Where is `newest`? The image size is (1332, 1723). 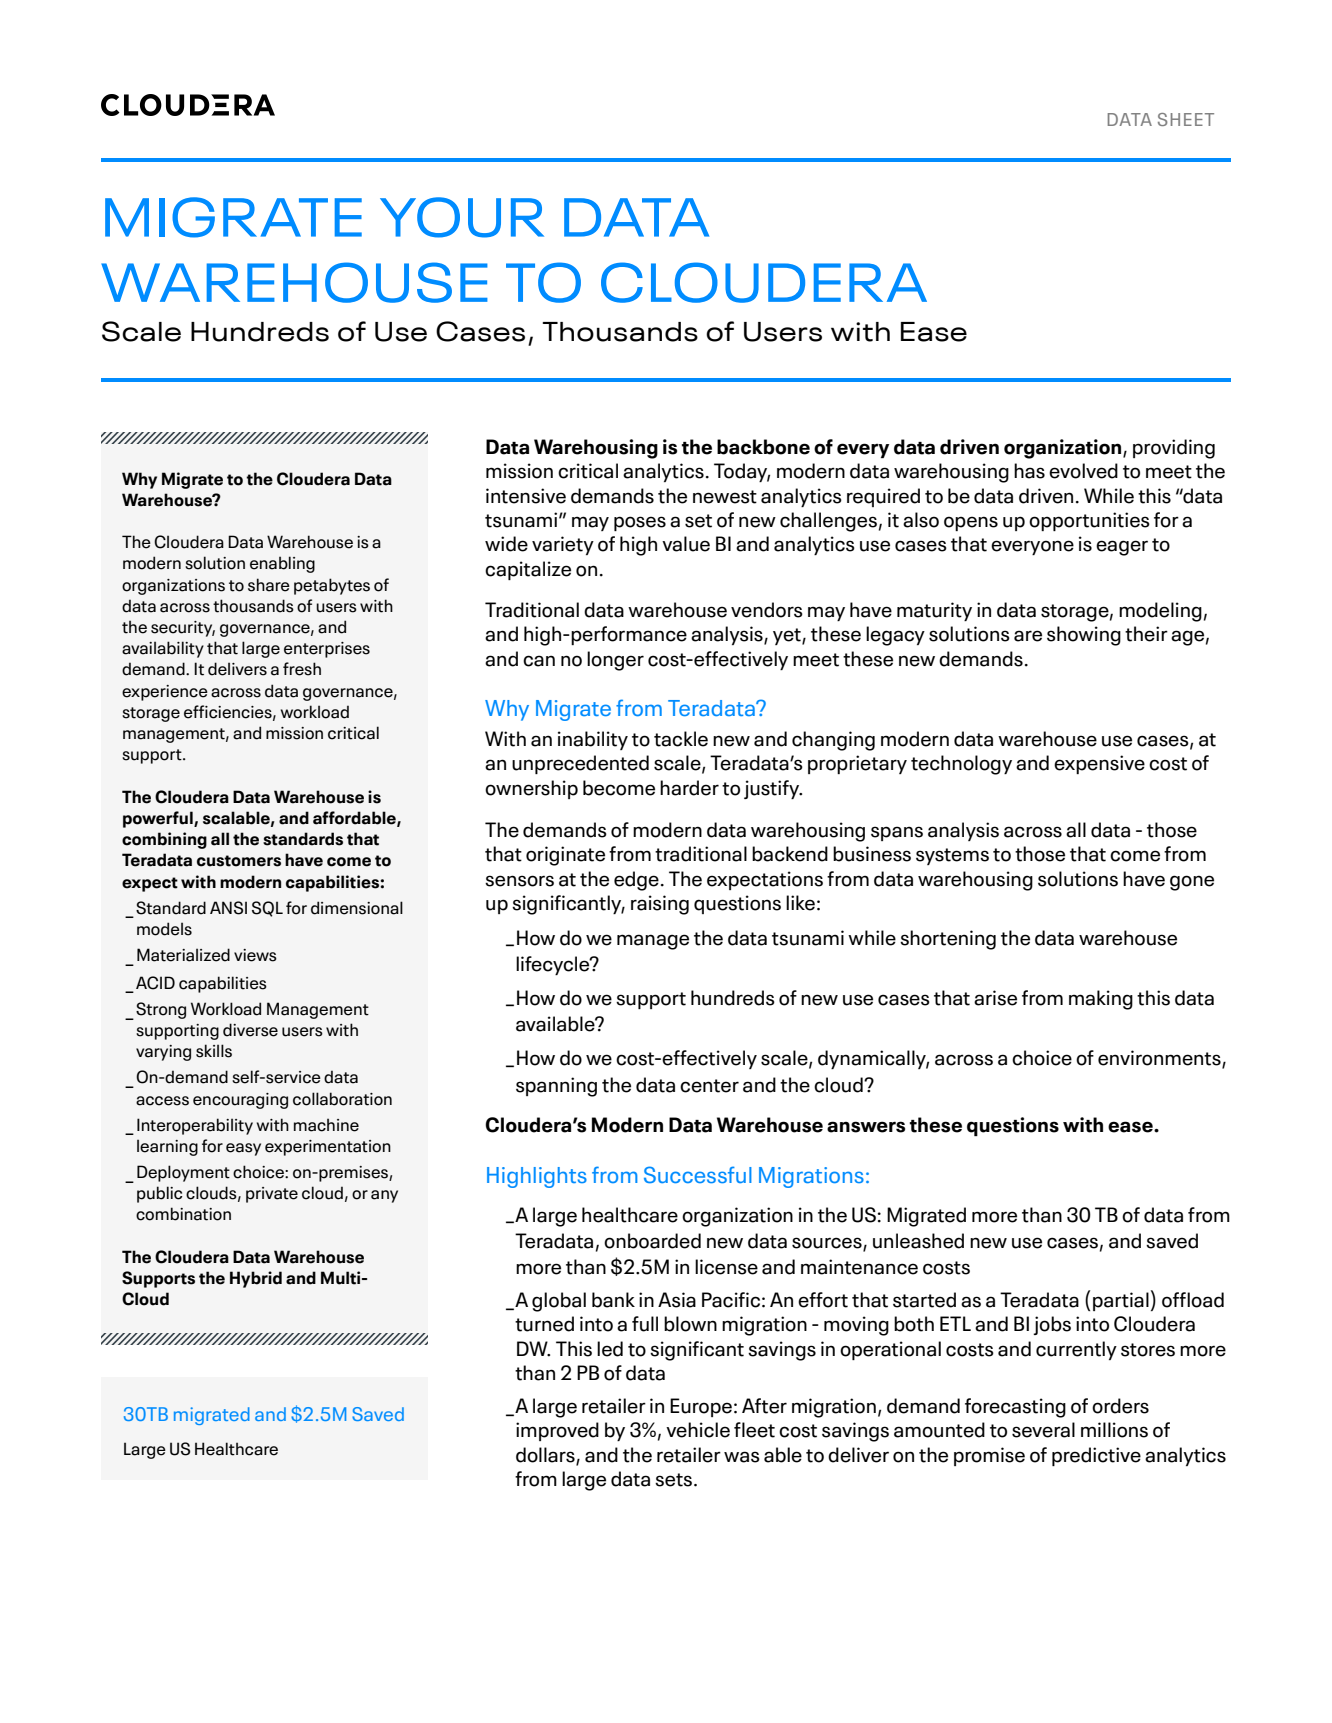 newest is located at coordinates (725, 497).
